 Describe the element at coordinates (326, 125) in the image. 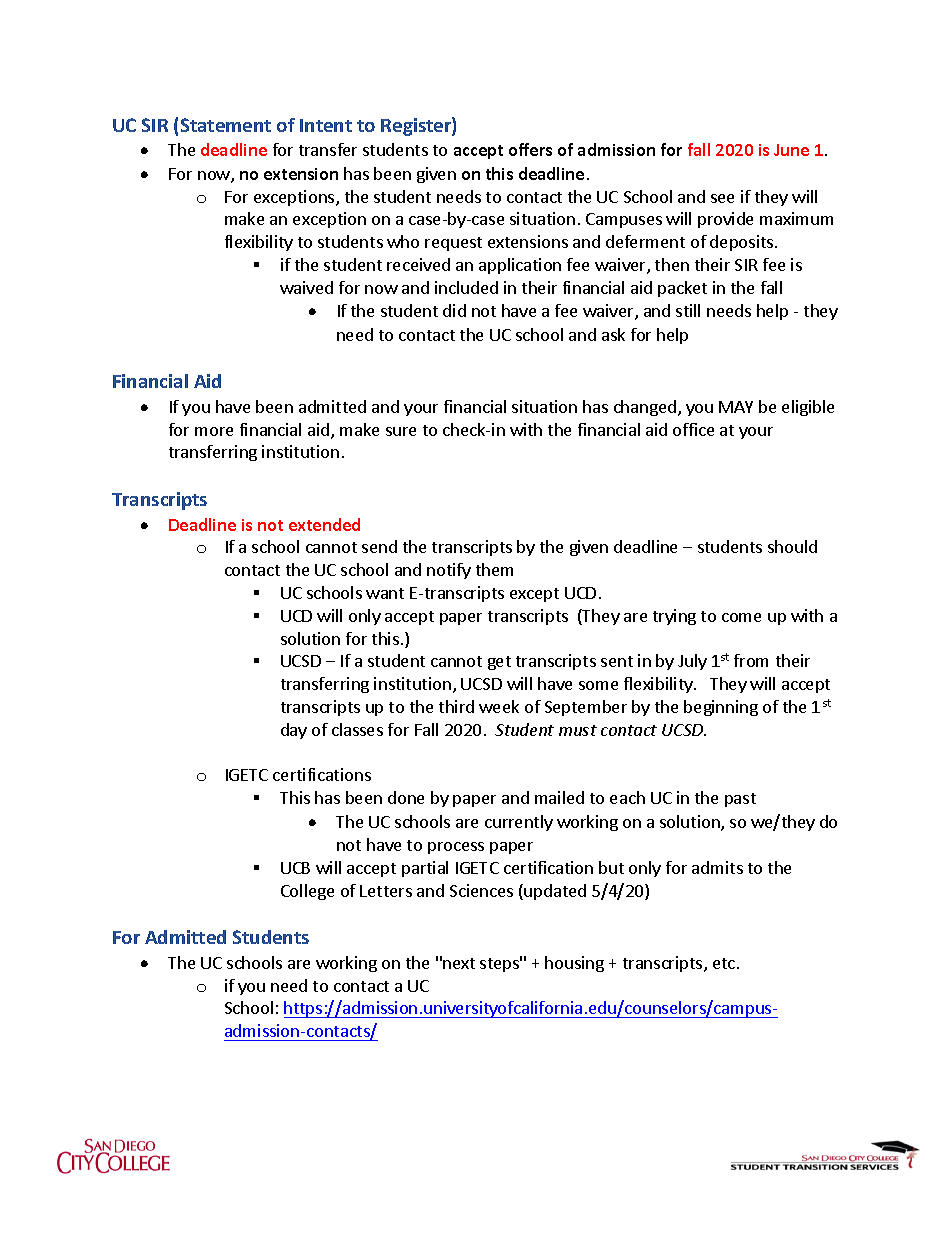

I see `Intent` at that location.
